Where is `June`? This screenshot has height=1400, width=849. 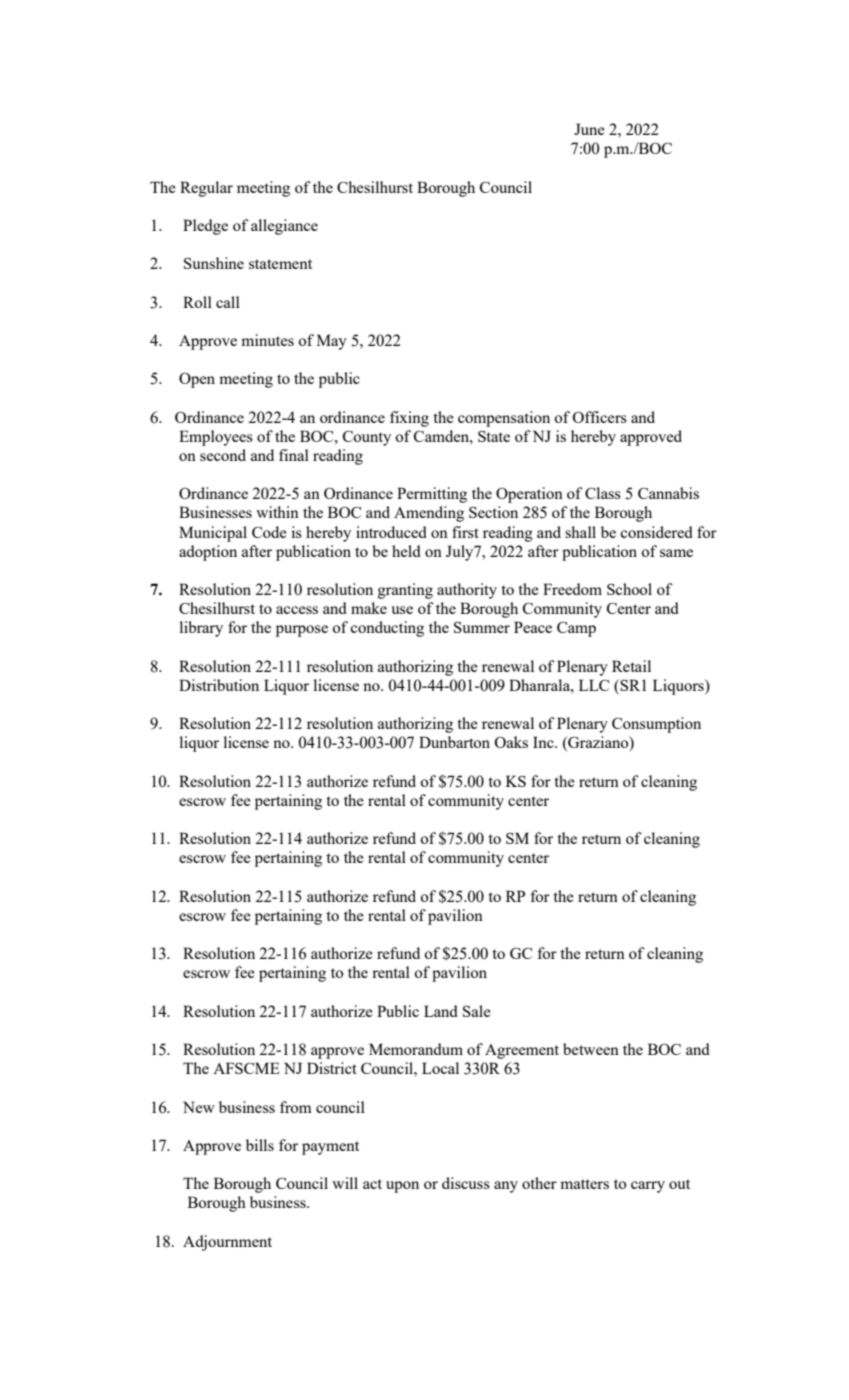
June is located at coordinates (589, 129).
